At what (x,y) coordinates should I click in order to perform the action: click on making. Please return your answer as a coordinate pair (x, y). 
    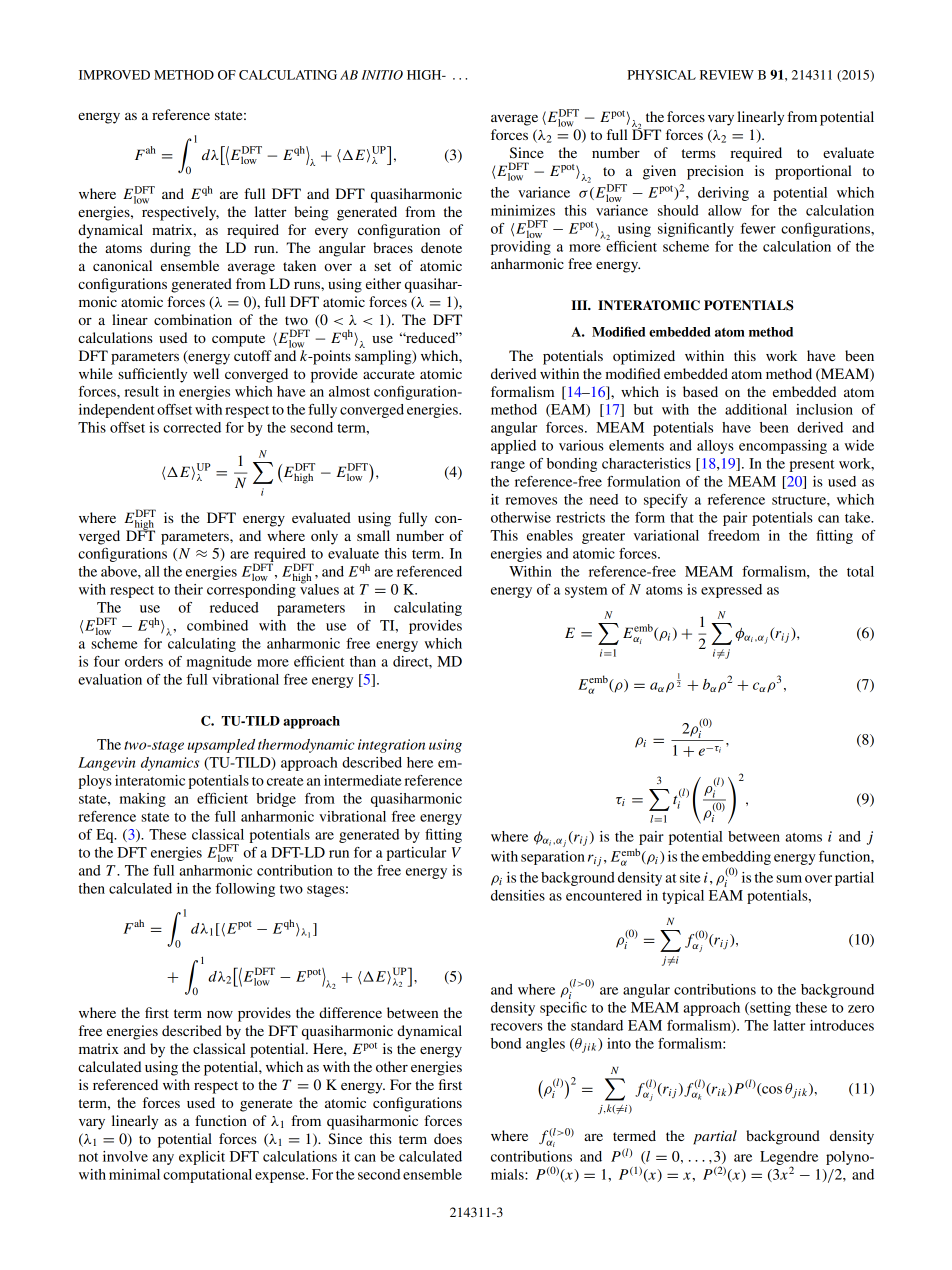
    Looking at the image, I should click on (143, 800).
